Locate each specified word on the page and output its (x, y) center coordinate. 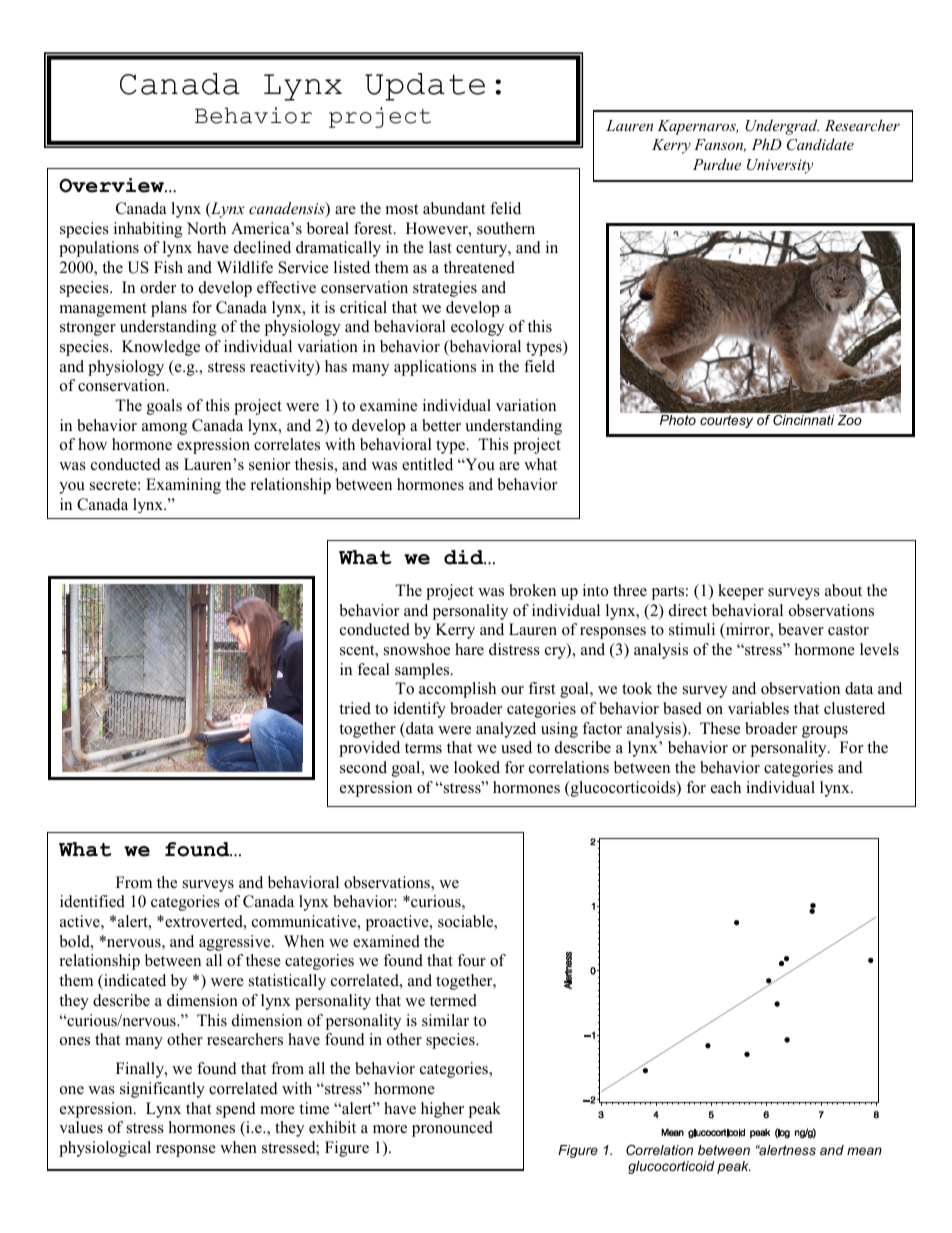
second (363, 767)
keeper (741, 592)
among (164, 429)
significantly (162, 1090)
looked (477, 767)
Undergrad (782, 127)
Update (425, 87)
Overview (112, 185)
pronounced (452, 1129)
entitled (427, 464)
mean (864, 1151)
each (726, 787)
